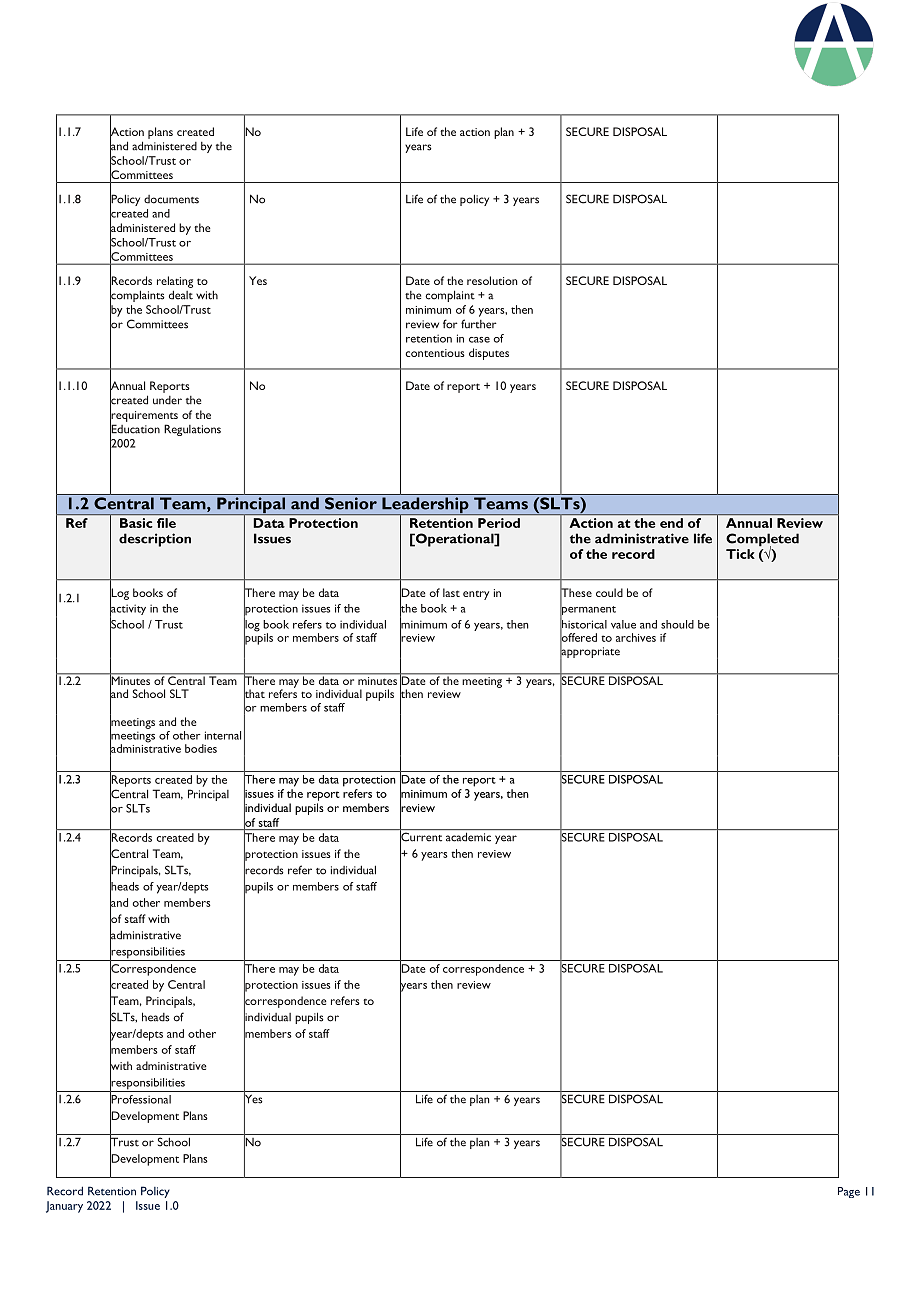  I want to click on description, so click(155, 540).
